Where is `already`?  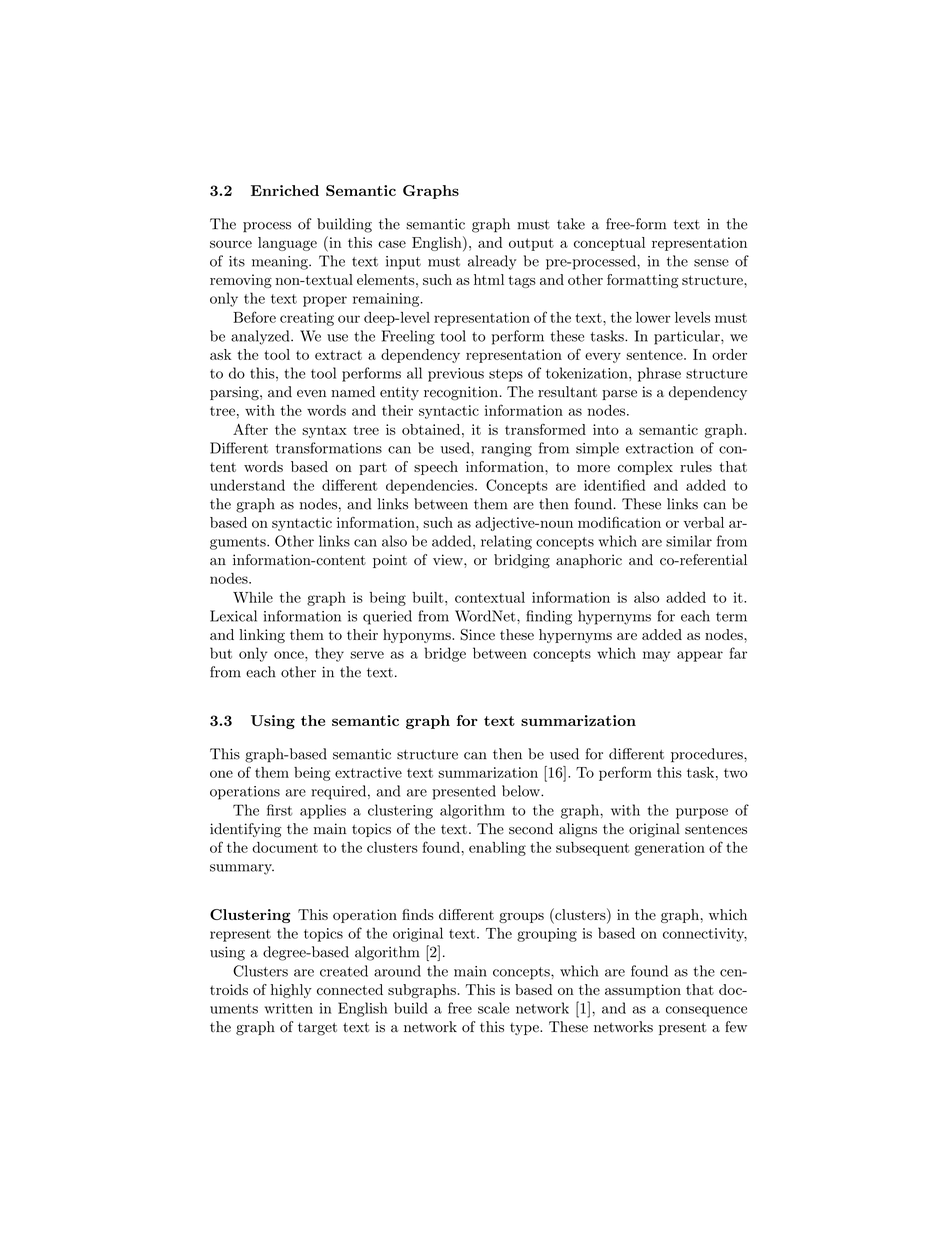
already is located at coordinates (492, 262).
